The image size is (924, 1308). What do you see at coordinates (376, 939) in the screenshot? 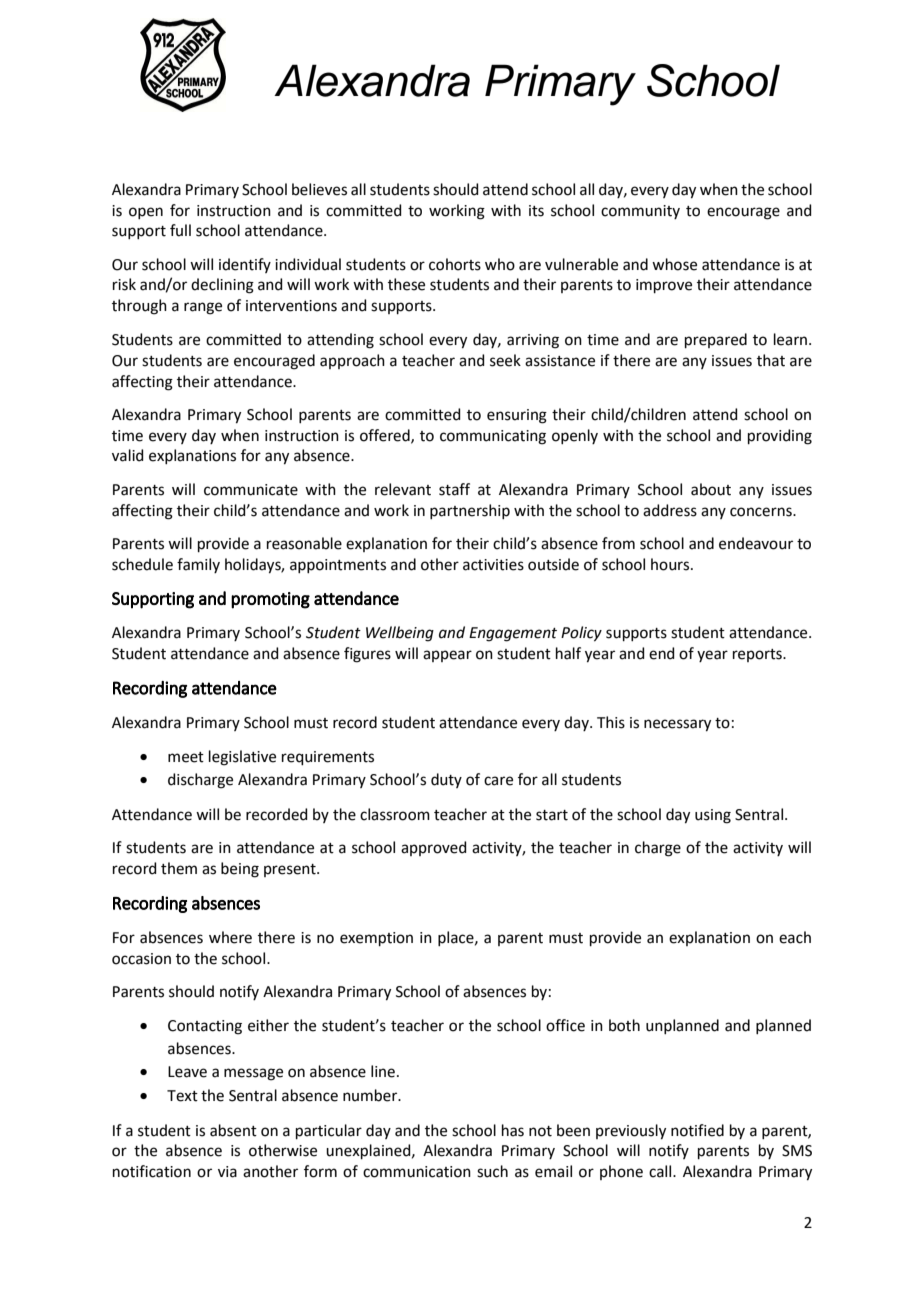
I see `exemption` at bounding box center [376, 939].
